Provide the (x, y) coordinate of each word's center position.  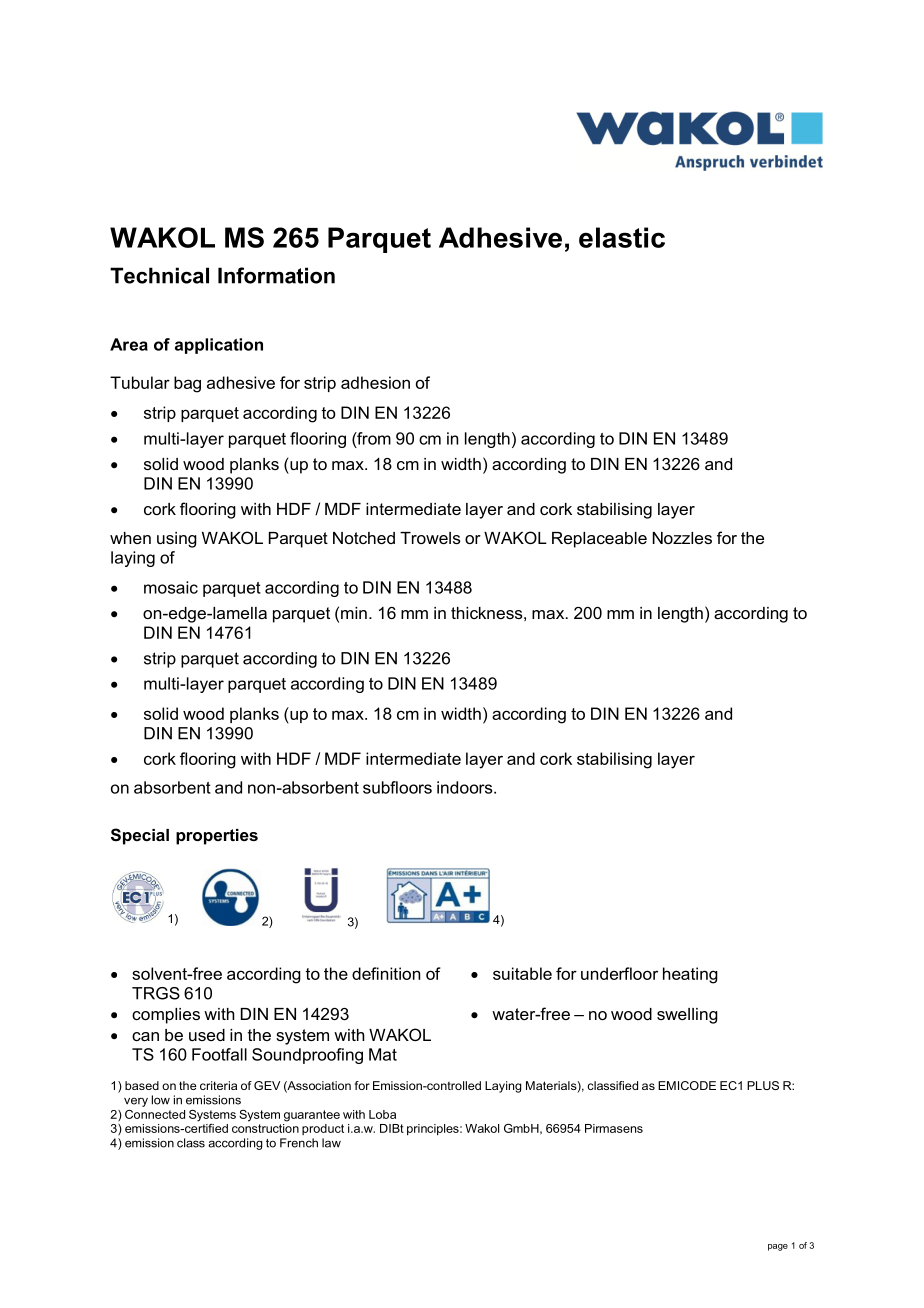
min (354, 613)
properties (217, 837)
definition (386, 973)
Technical (159, 275)
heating (690, 975)
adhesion (375, 382)
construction (265, 1128)
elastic (622, 237)
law (331, 1143)
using (177, 540)
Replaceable (599, 540)
